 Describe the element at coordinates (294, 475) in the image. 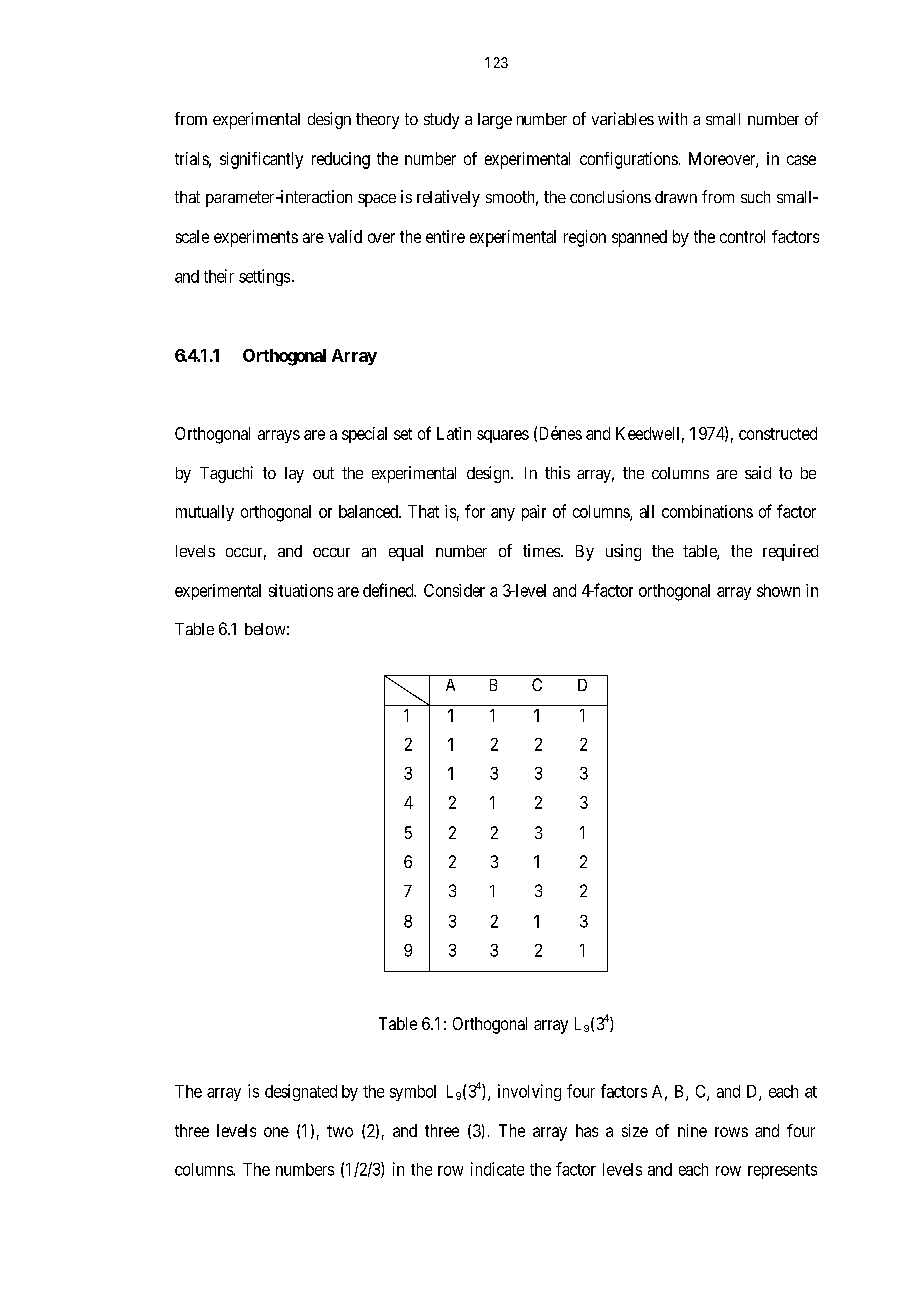

I see `lay` at that location.
